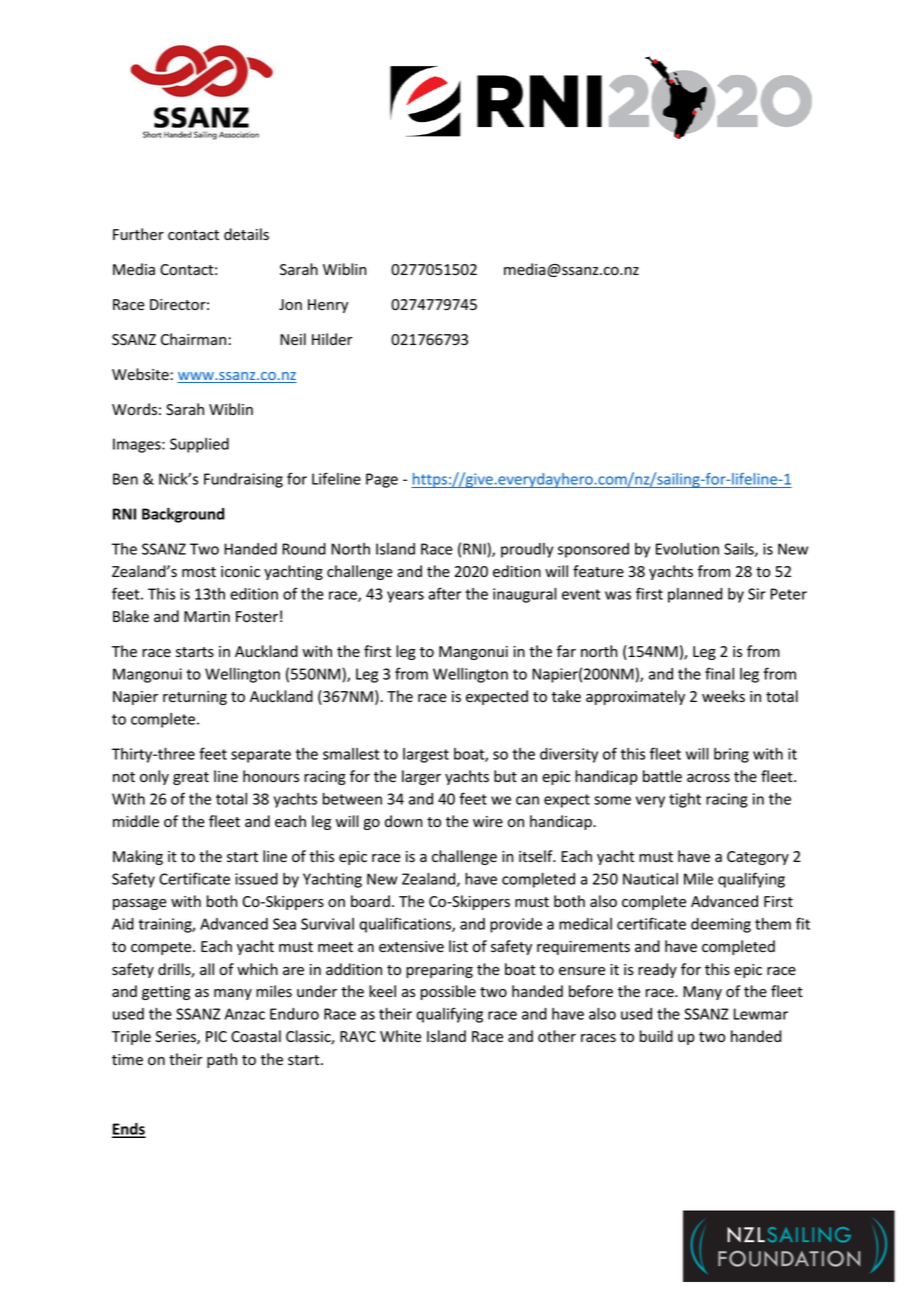 Image resolution: width=924 pixels, height=1308 pixels. I want to click on details, so click(246, 234).
